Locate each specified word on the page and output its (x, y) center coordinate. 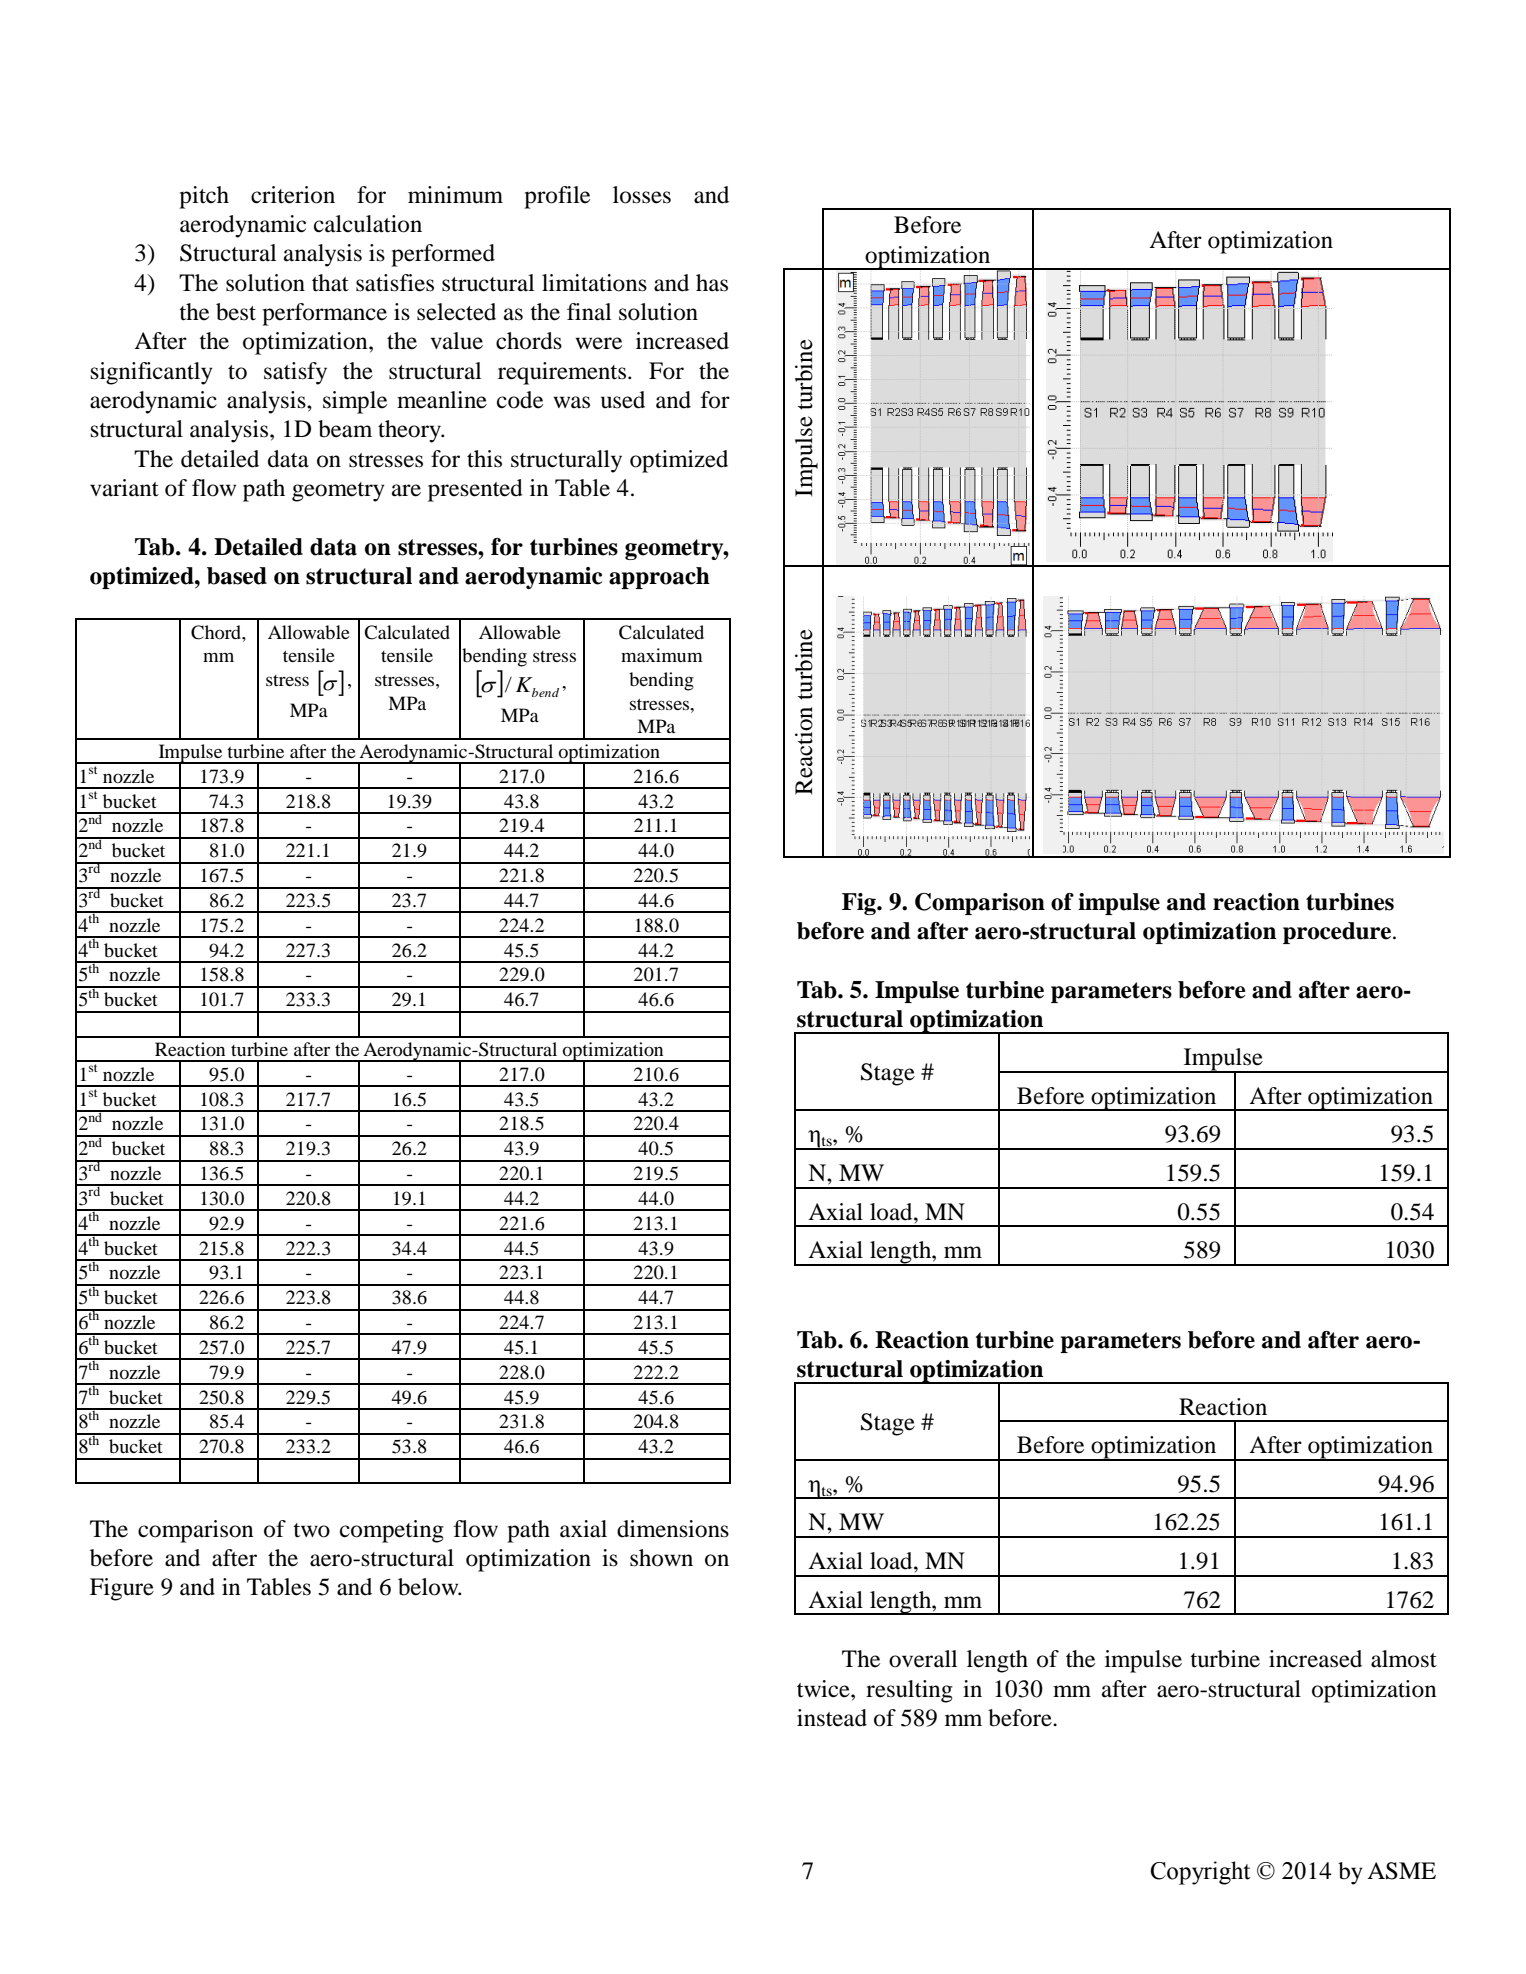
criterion (293, 195)
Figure (122, 1589)
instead (832, 1718)
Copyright (1200, 1873)
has (712, 283)
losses (642, 195)
